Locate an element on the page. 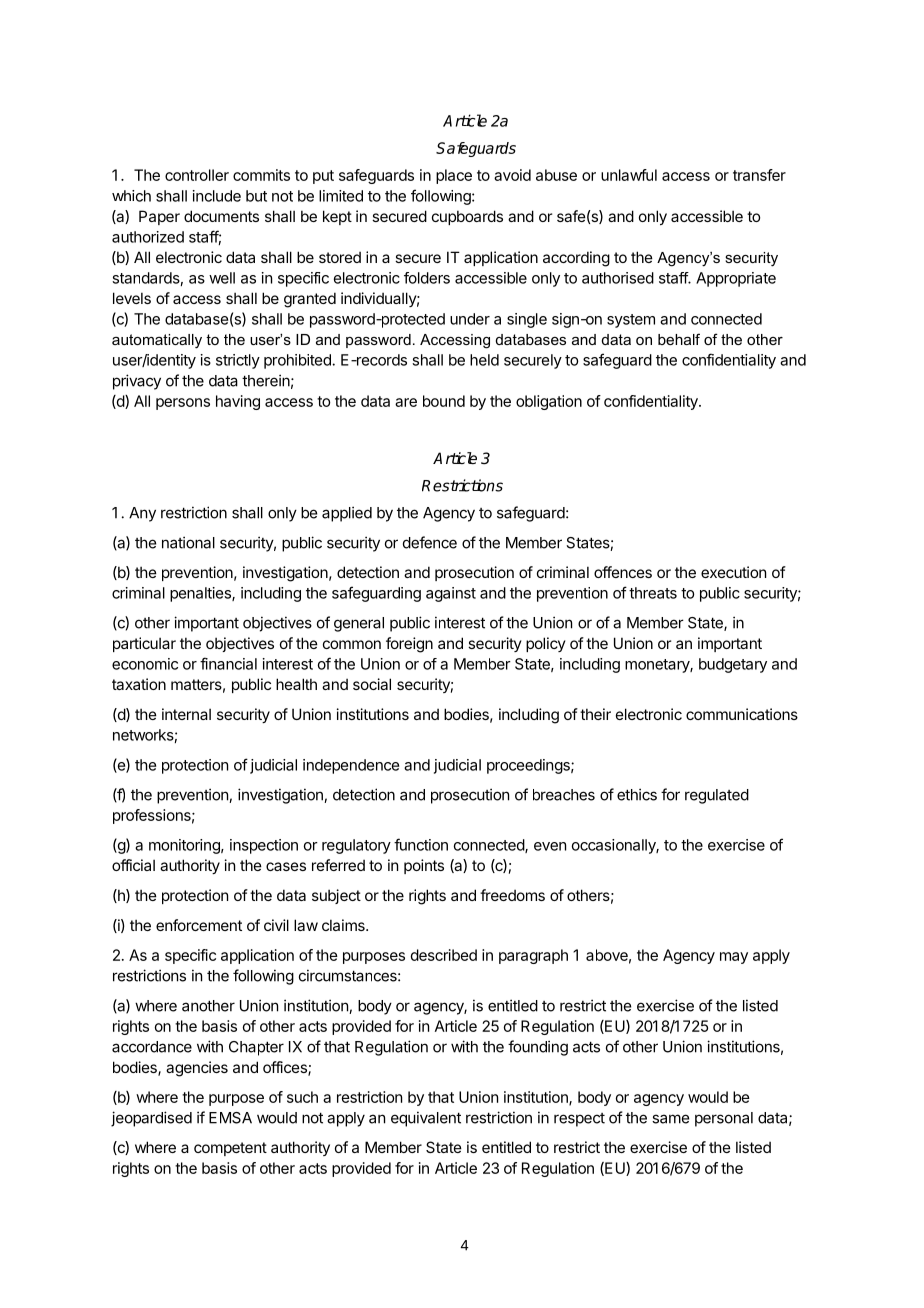 The height and width of the image is (1308, 924). include is located at coordinates (217, 196).
